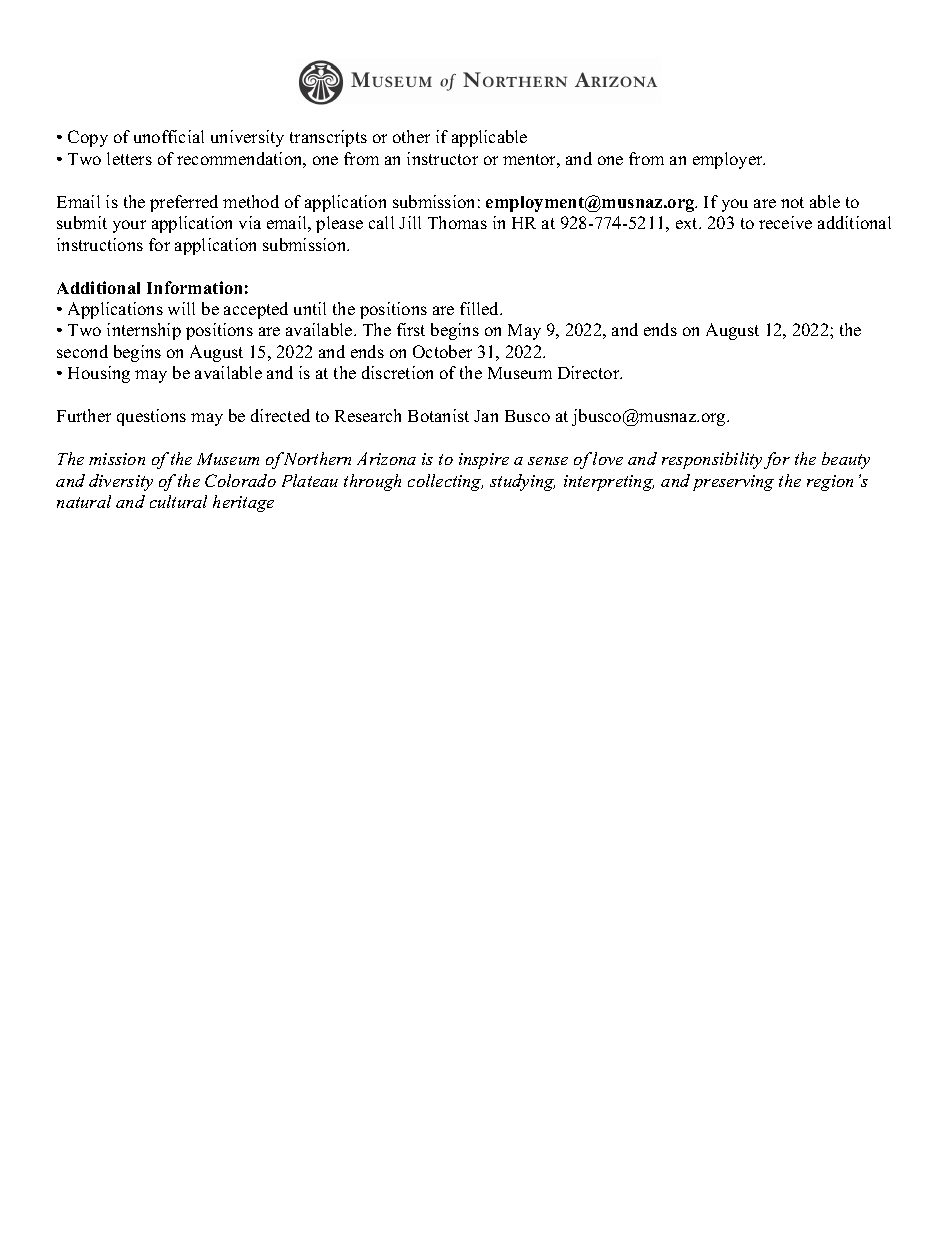 The width and height of the screenshot is (952, 1233). What do you see at coordinates (442, 158) in the screenshot?
I see `instructor` at bounding box center [442, 158].
